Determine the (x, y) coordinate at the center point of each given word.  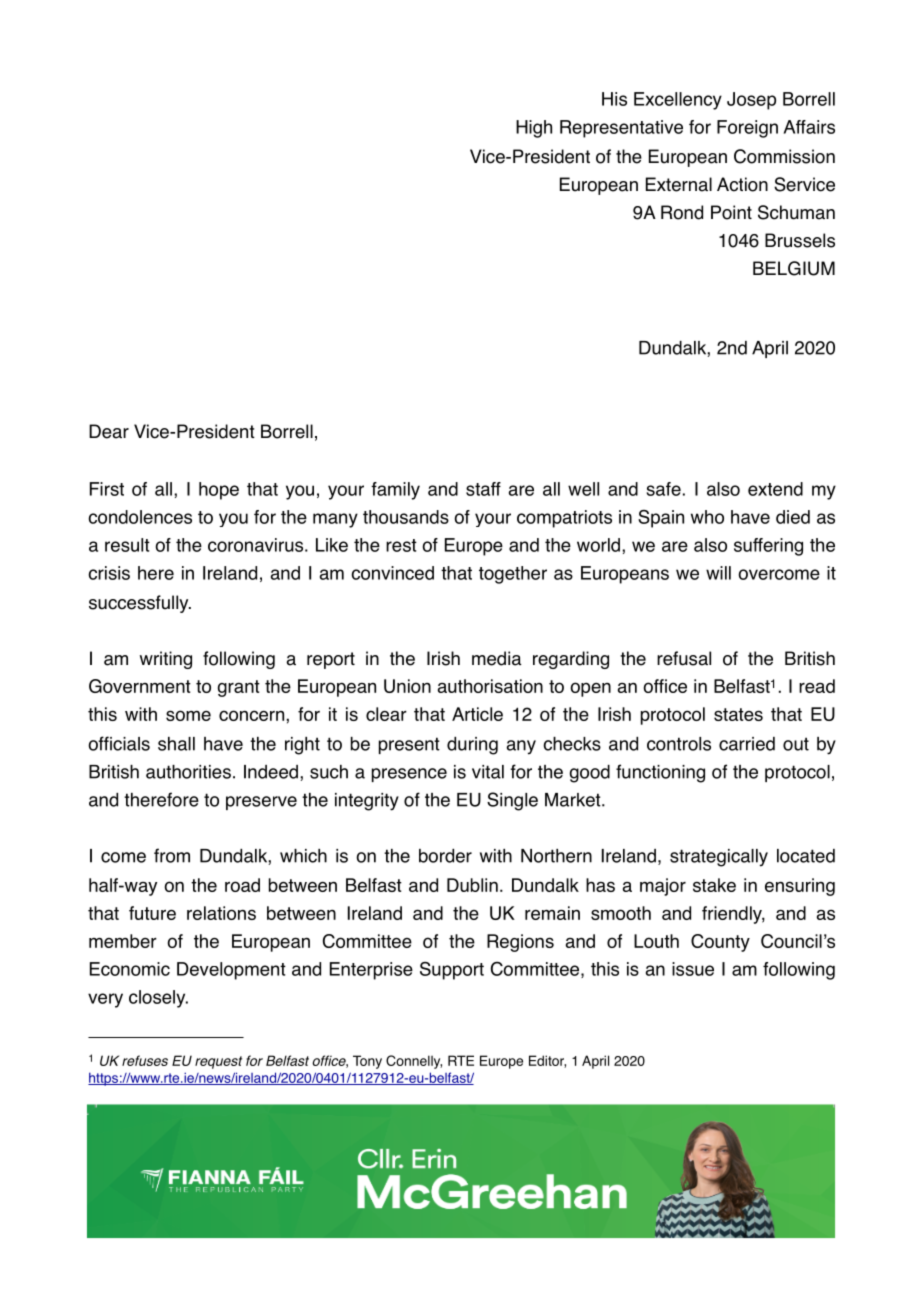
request (218, 1062)
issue (693, 969)
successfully (140, 604)
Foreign (747, 129)
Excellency (678, 101)
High (534, 129)
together (513, 575)
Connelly (414, 1062)
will (718, 573)
